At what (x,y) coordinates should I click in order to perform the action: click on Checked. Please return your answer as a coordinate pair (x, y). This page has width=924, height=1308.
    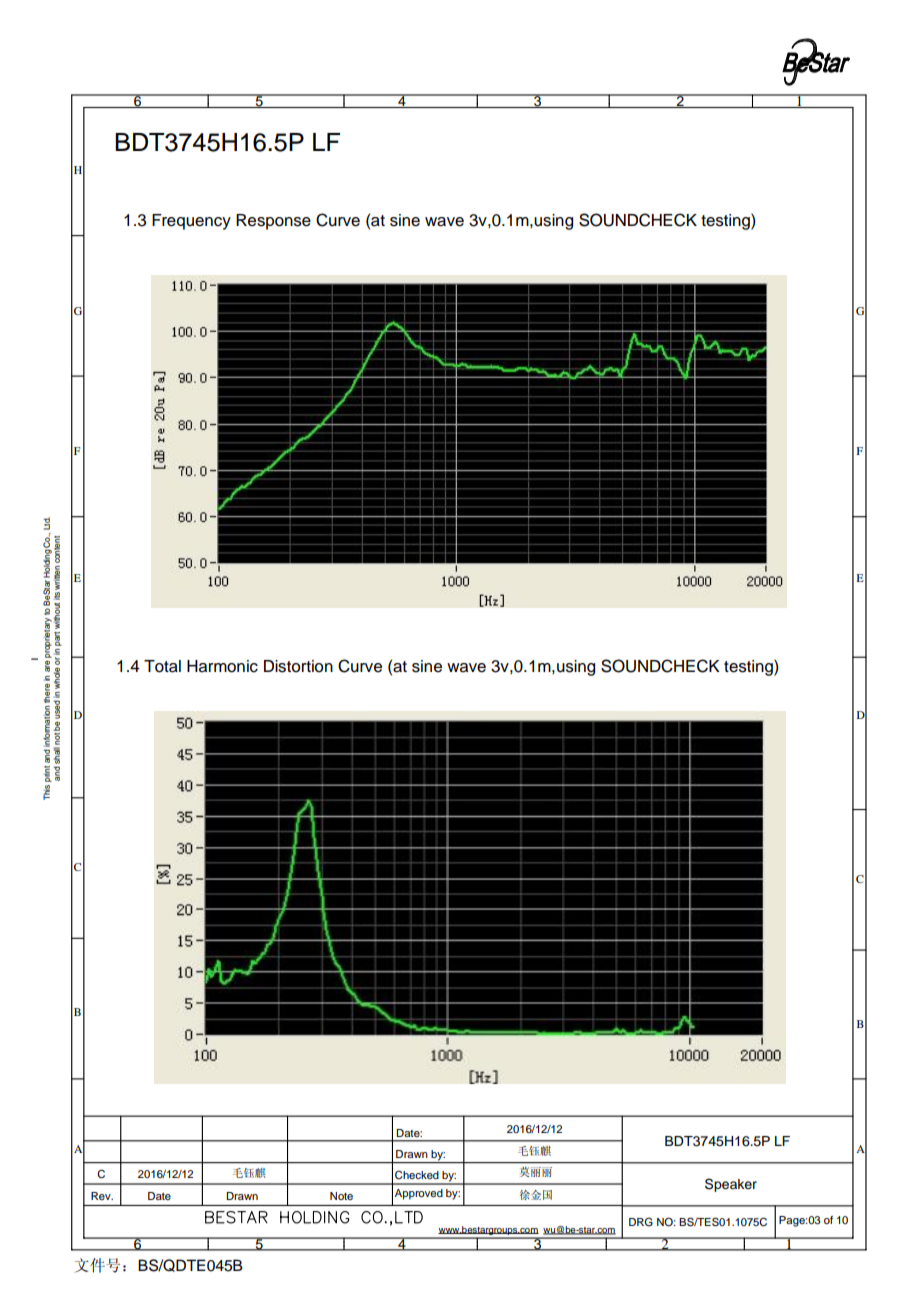
    Looking at the image, I should click on (417, 1175).
